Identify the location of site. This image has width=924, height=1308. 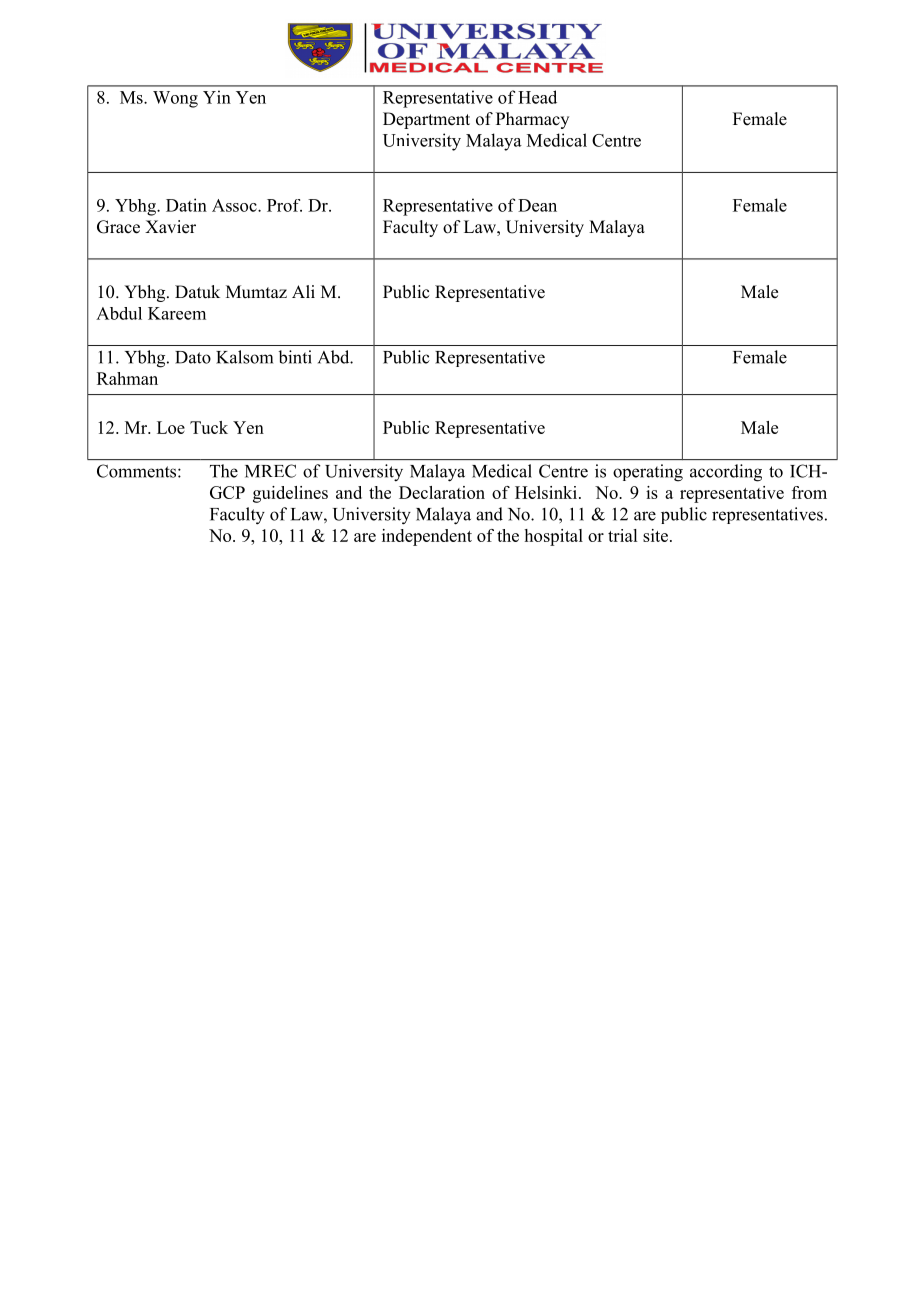
(655, 535).
